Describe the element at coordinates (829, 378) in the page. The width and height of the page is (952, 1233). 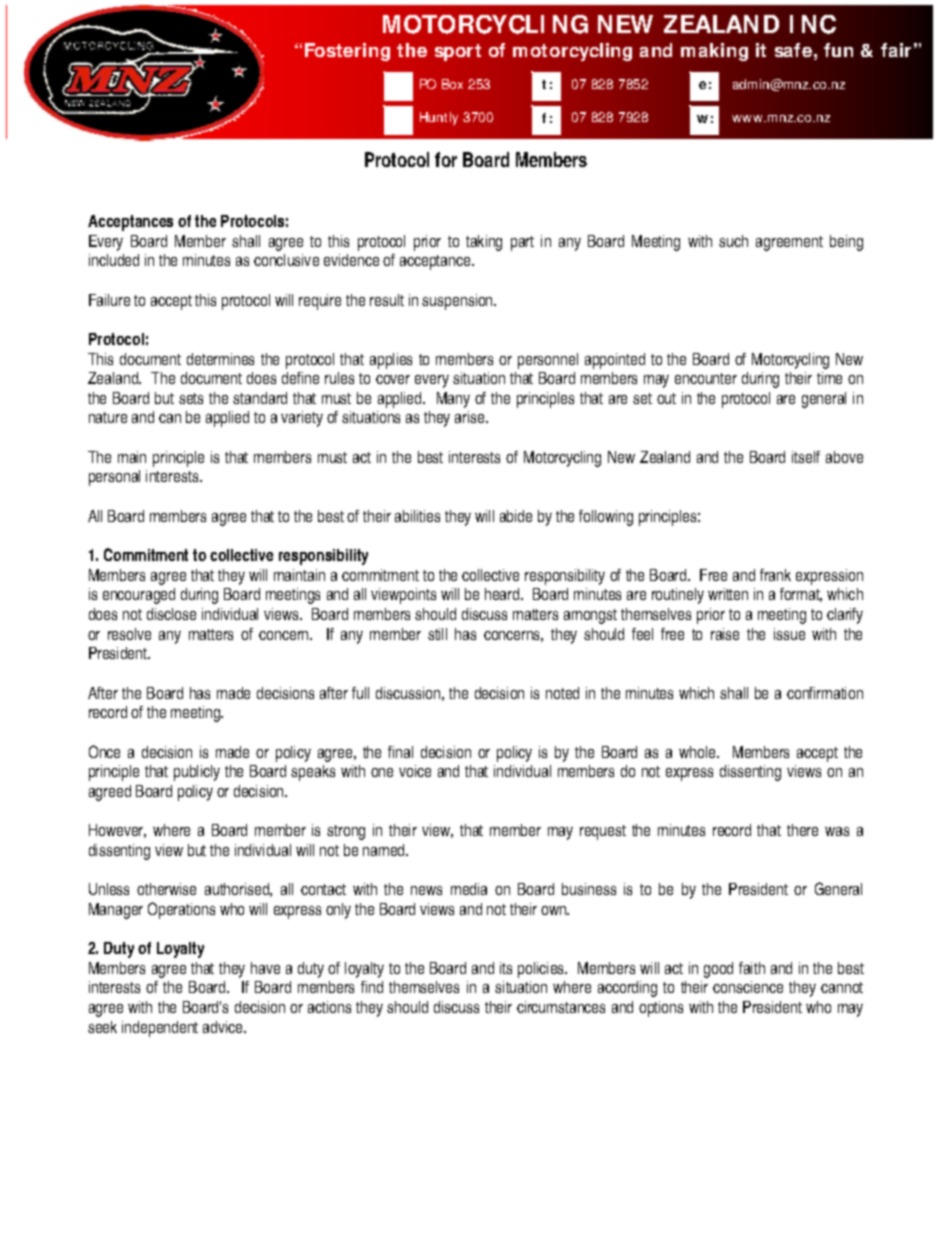
I see `time` at that location.
